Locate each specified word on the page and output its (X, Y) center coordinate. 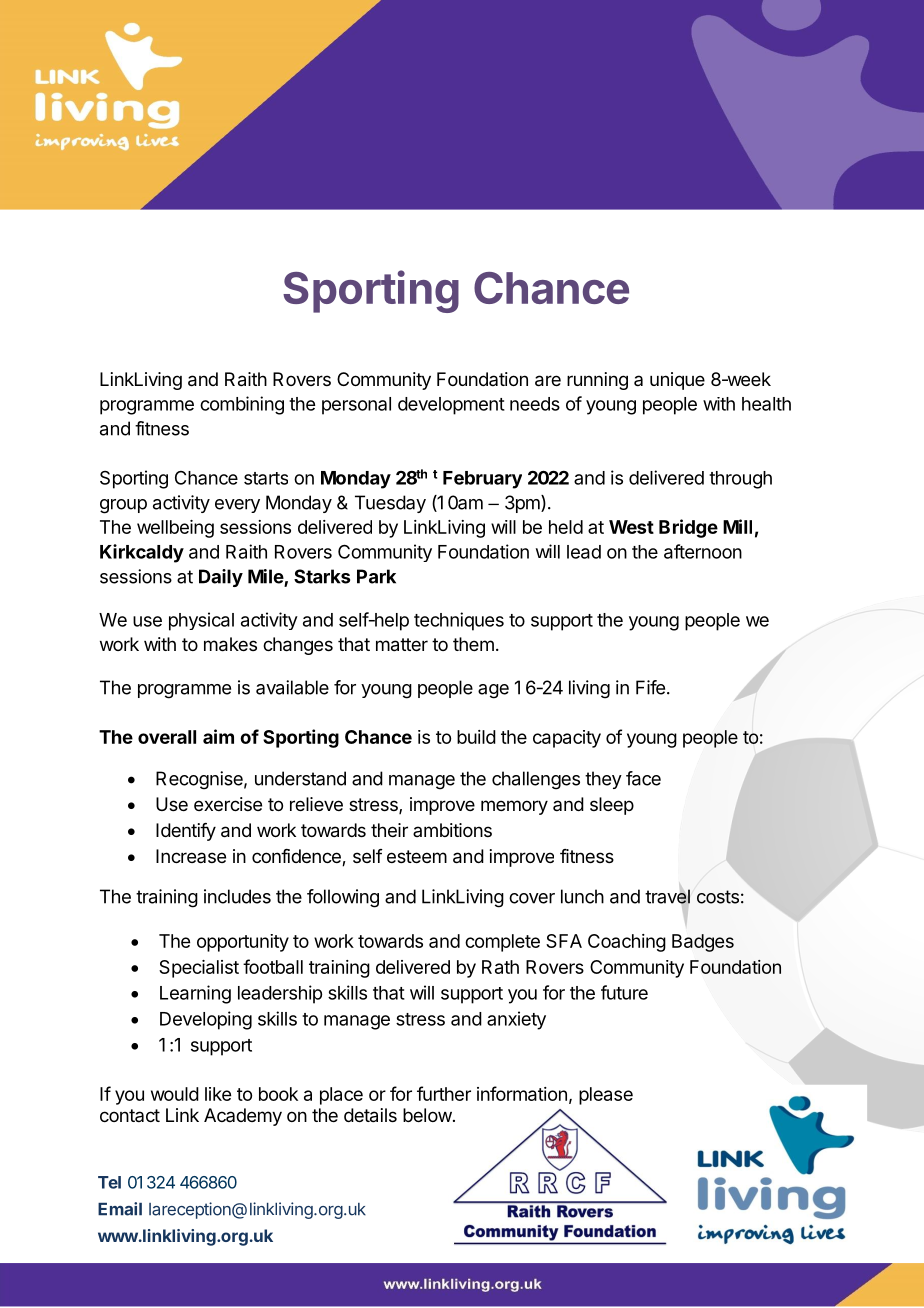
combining (242, 405)
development (451, 406)
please (606, 1096)
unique (677, 381)
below (427, 1115)
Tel (109, 1182)
